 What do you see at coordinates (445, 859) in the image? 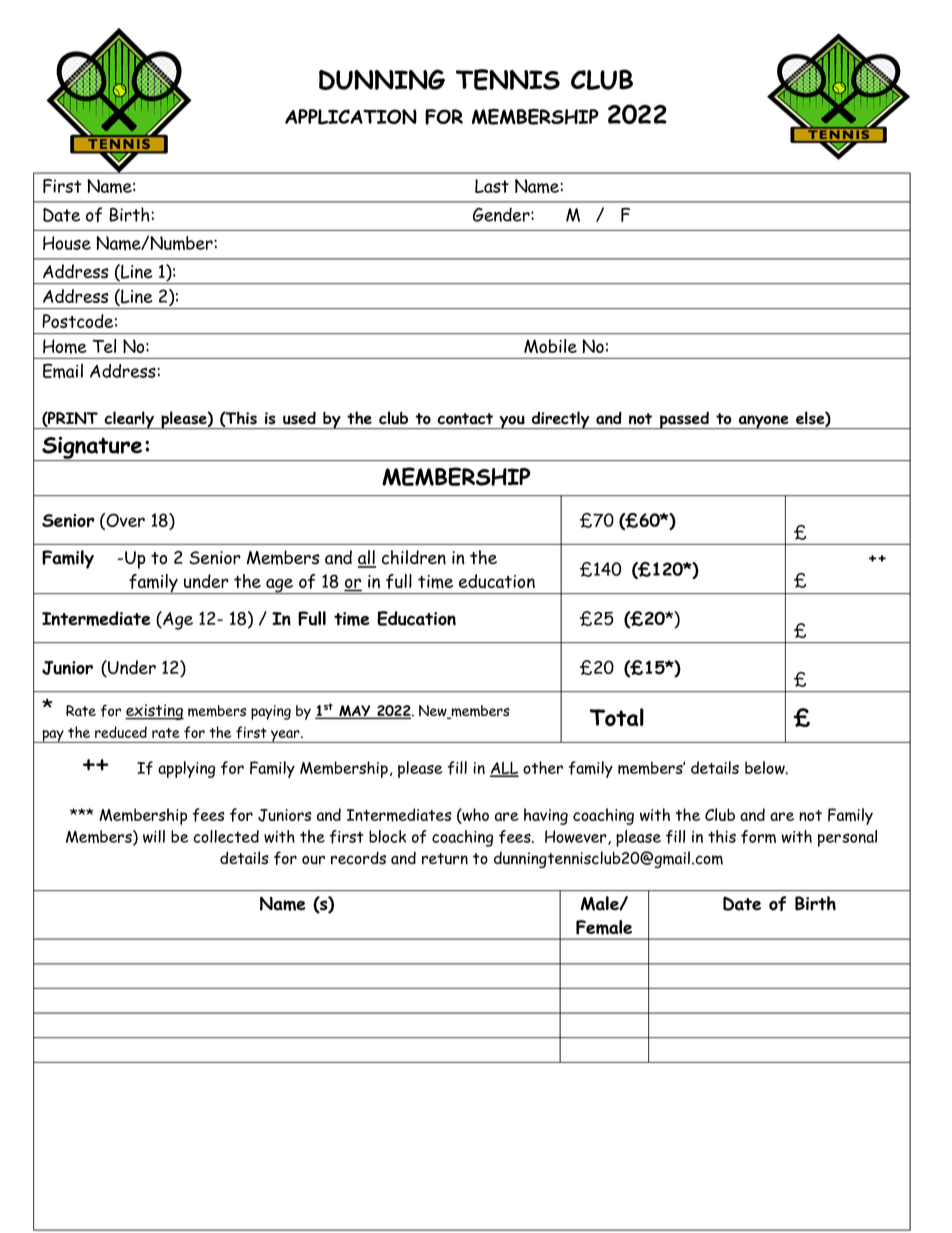
I see `return` at bounding box center [445, 859].
